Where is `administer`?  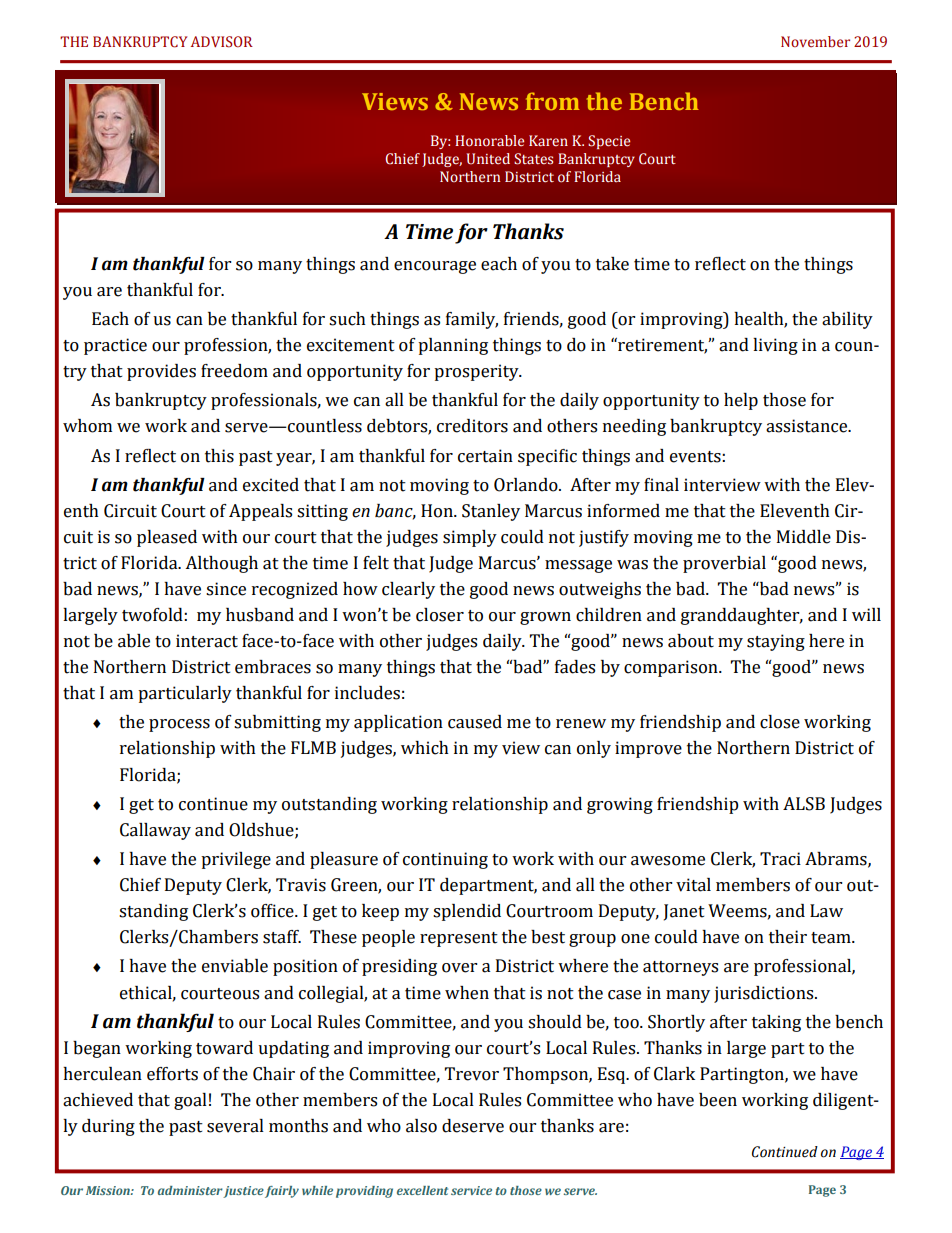
administer is located at coordinates (191, 1192).
